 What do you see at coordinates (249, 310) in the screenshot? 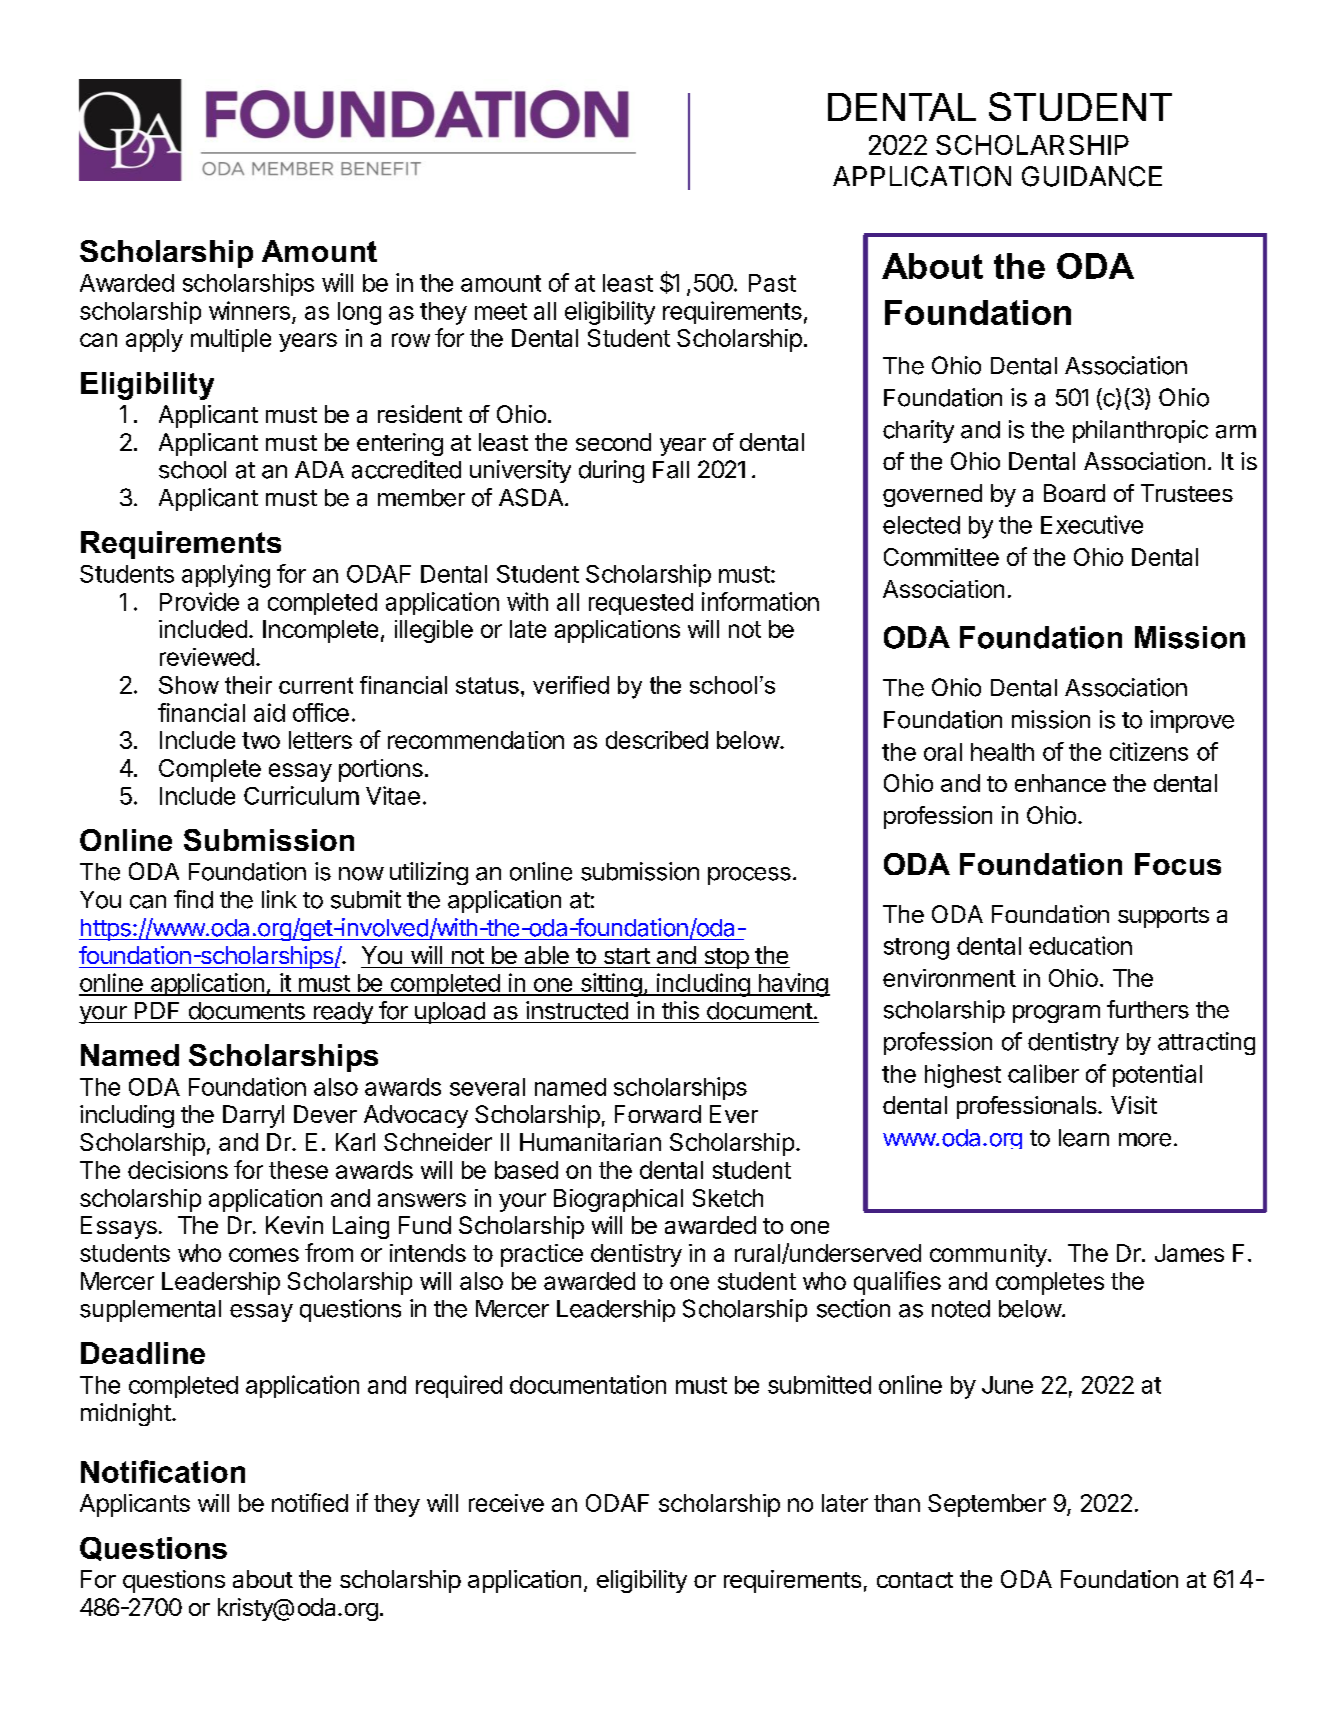
I see `winners` at bounding box center [249, 310].
